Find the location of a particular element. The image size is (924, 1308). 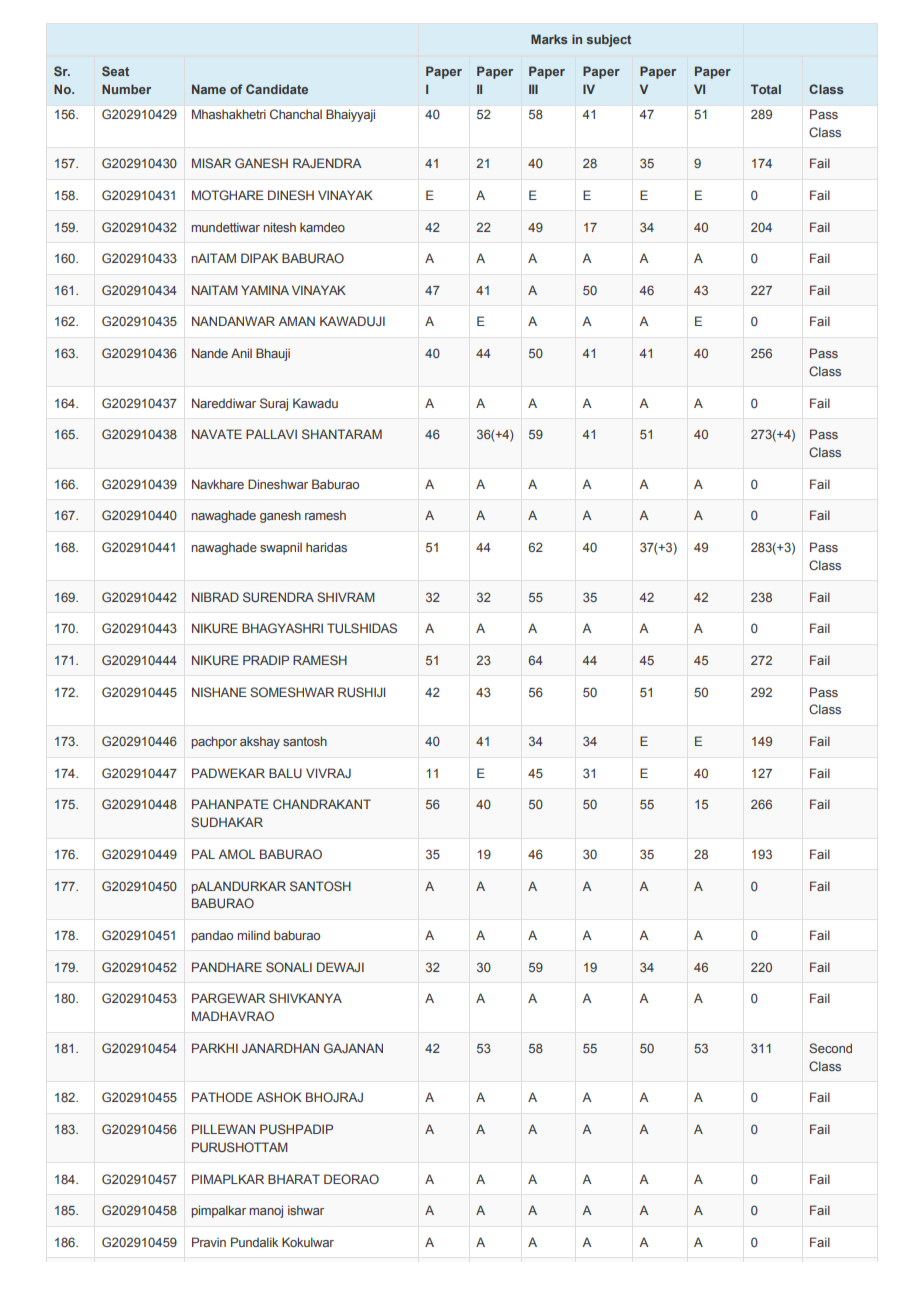

III is located at coordinates (533, 89).
